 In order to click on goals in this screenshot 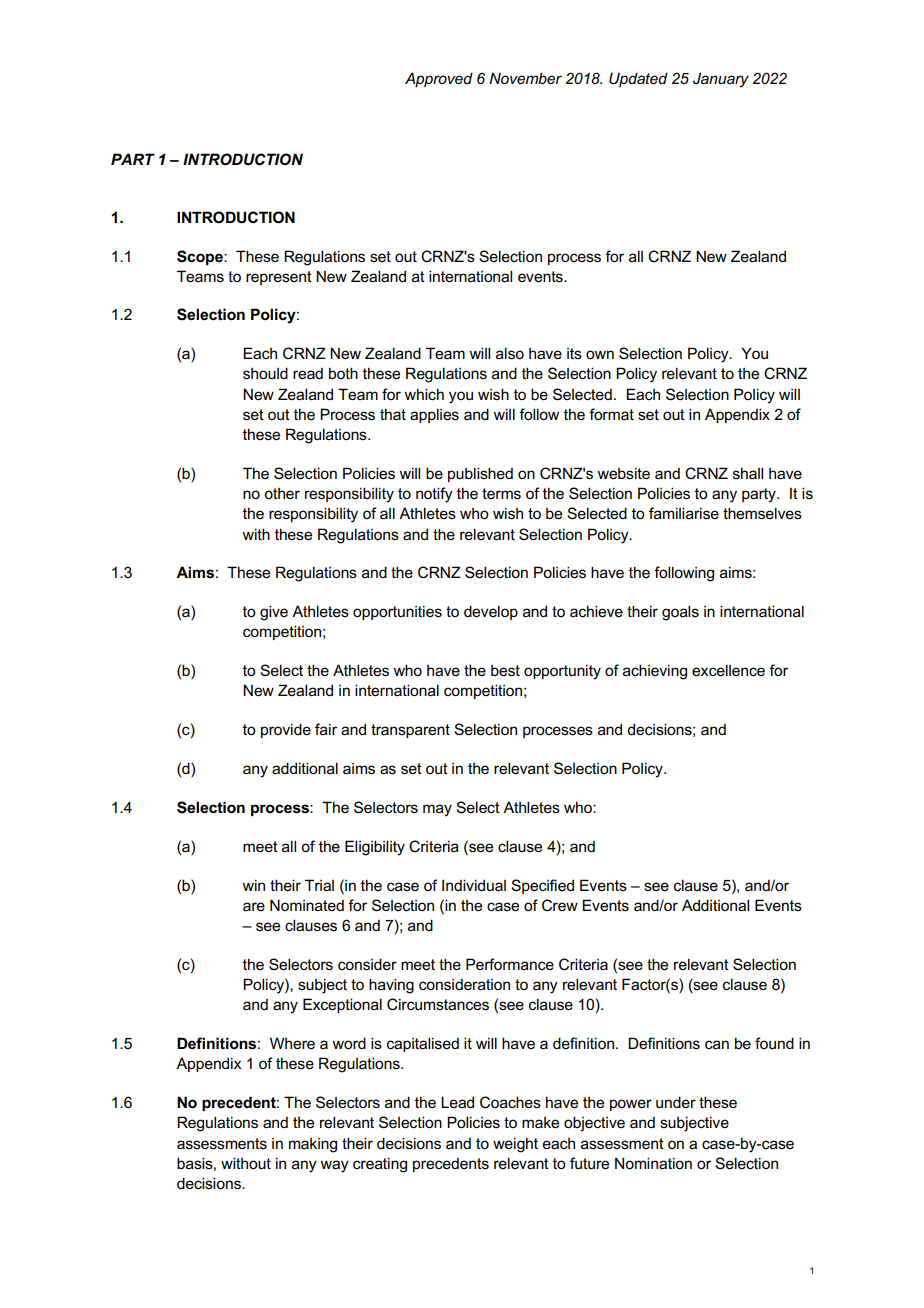, I will do `click(680, 613)`.
